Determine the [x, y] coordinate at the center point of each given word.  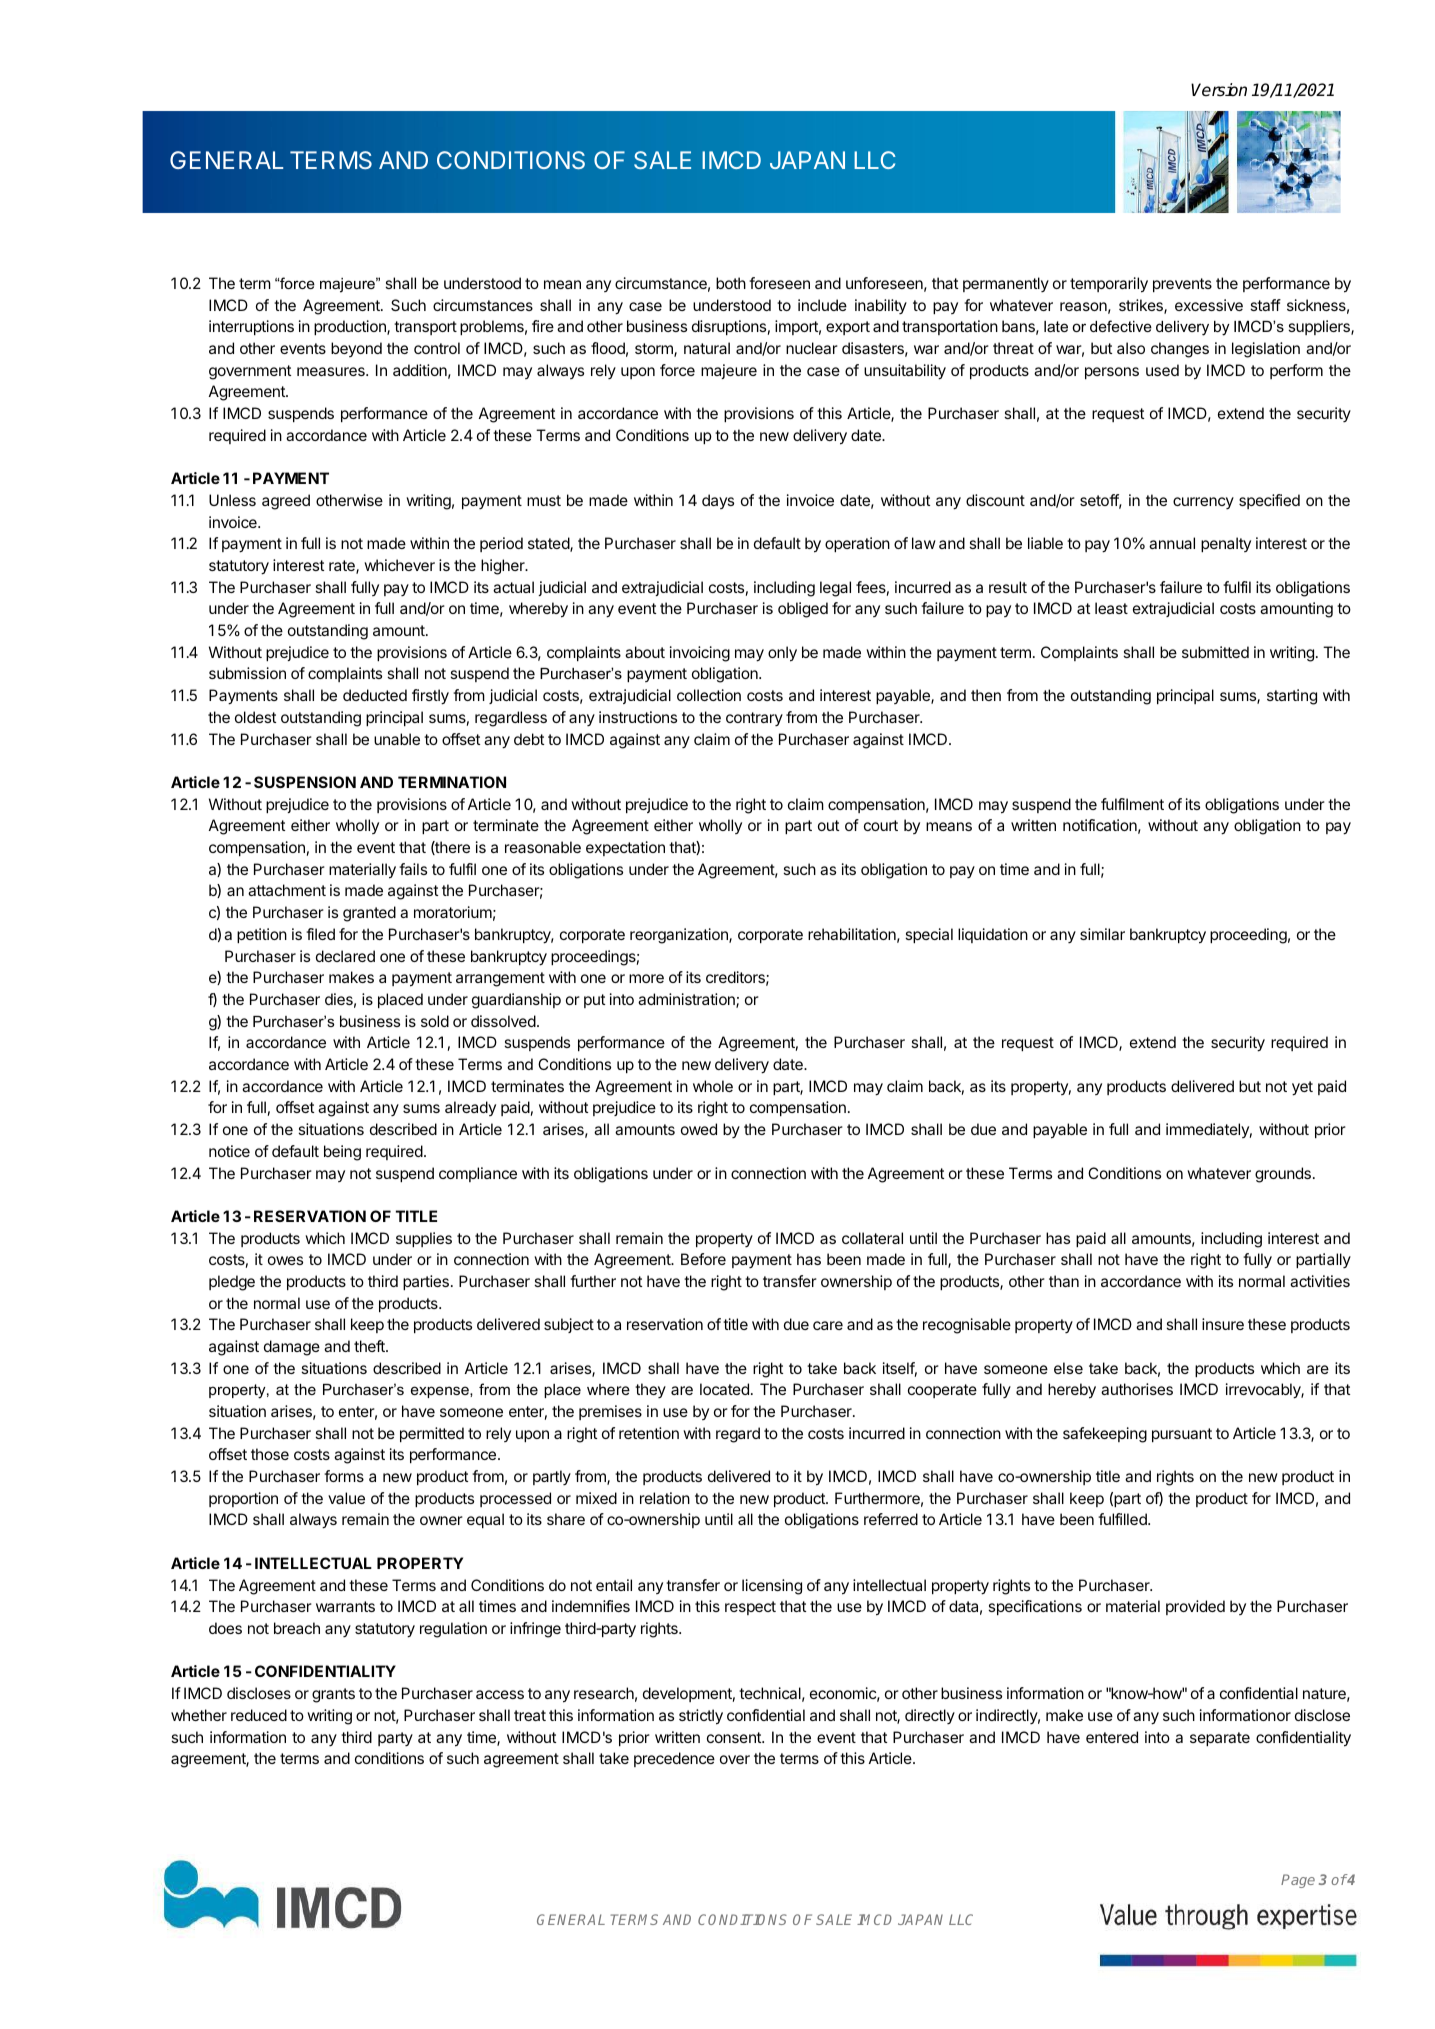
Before [703, 1259]
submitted [1215, 652]
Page [1298, 1881]
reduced [259, 1715]
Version [1219, 90]
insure [1223, 1324]
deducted [375, 695]
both [731, 283]
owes [285, 1260]
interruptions [251, 327]
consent [735, 1737]
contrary [754, 719]
